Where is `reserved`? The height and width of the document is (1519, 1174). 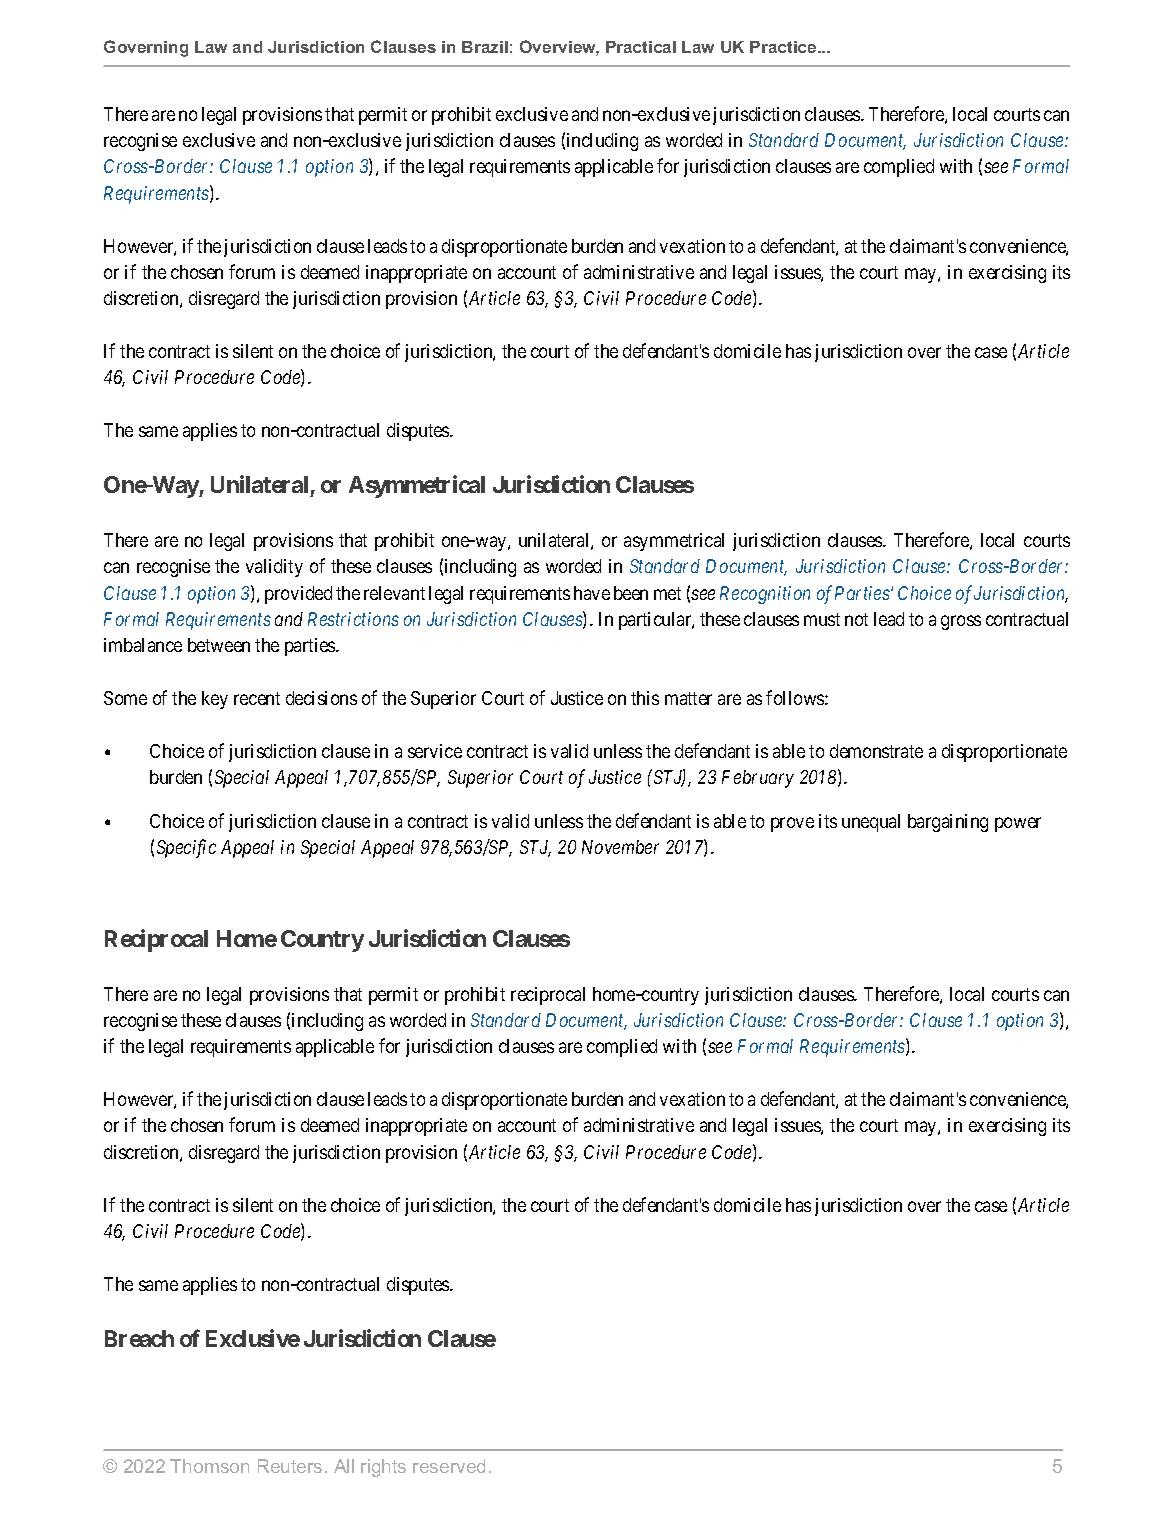
reserved is located at coordinates (449, 1466).
